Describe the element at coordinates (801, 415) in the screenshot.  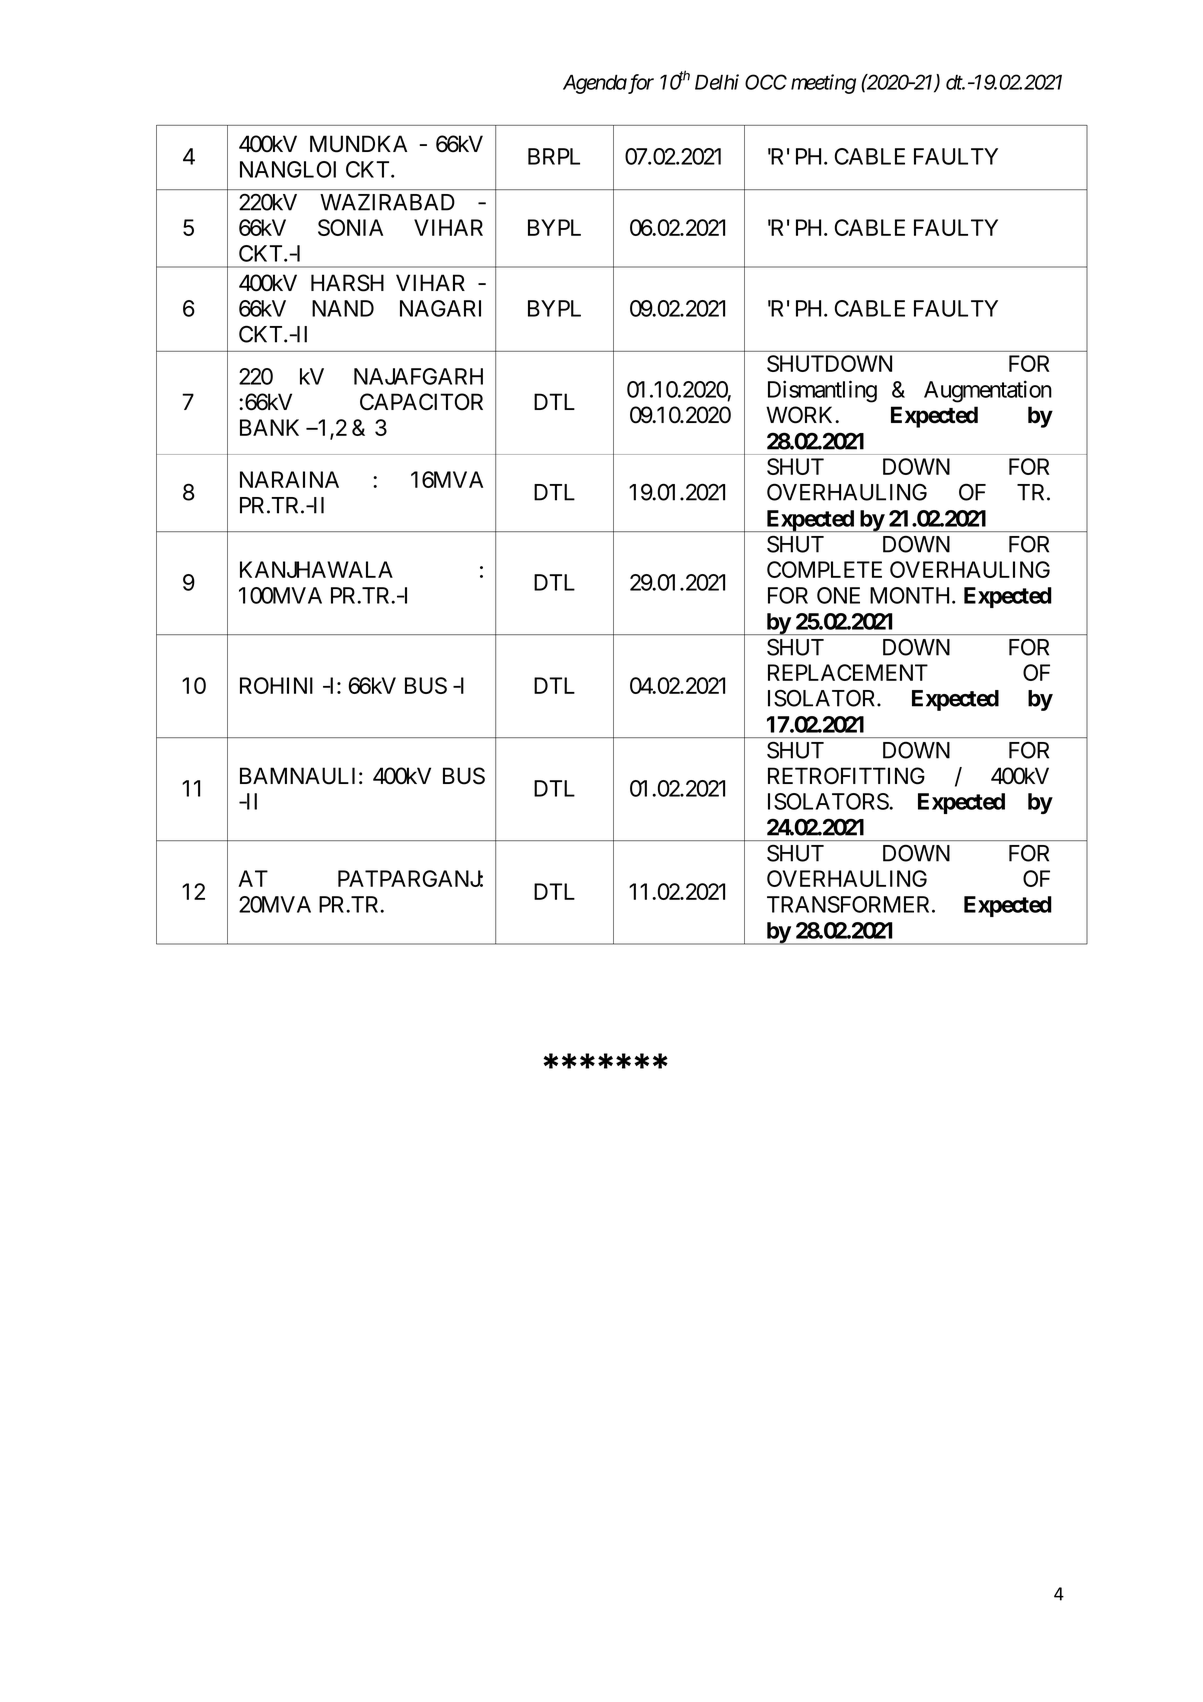
I see `WORK` at that location.
